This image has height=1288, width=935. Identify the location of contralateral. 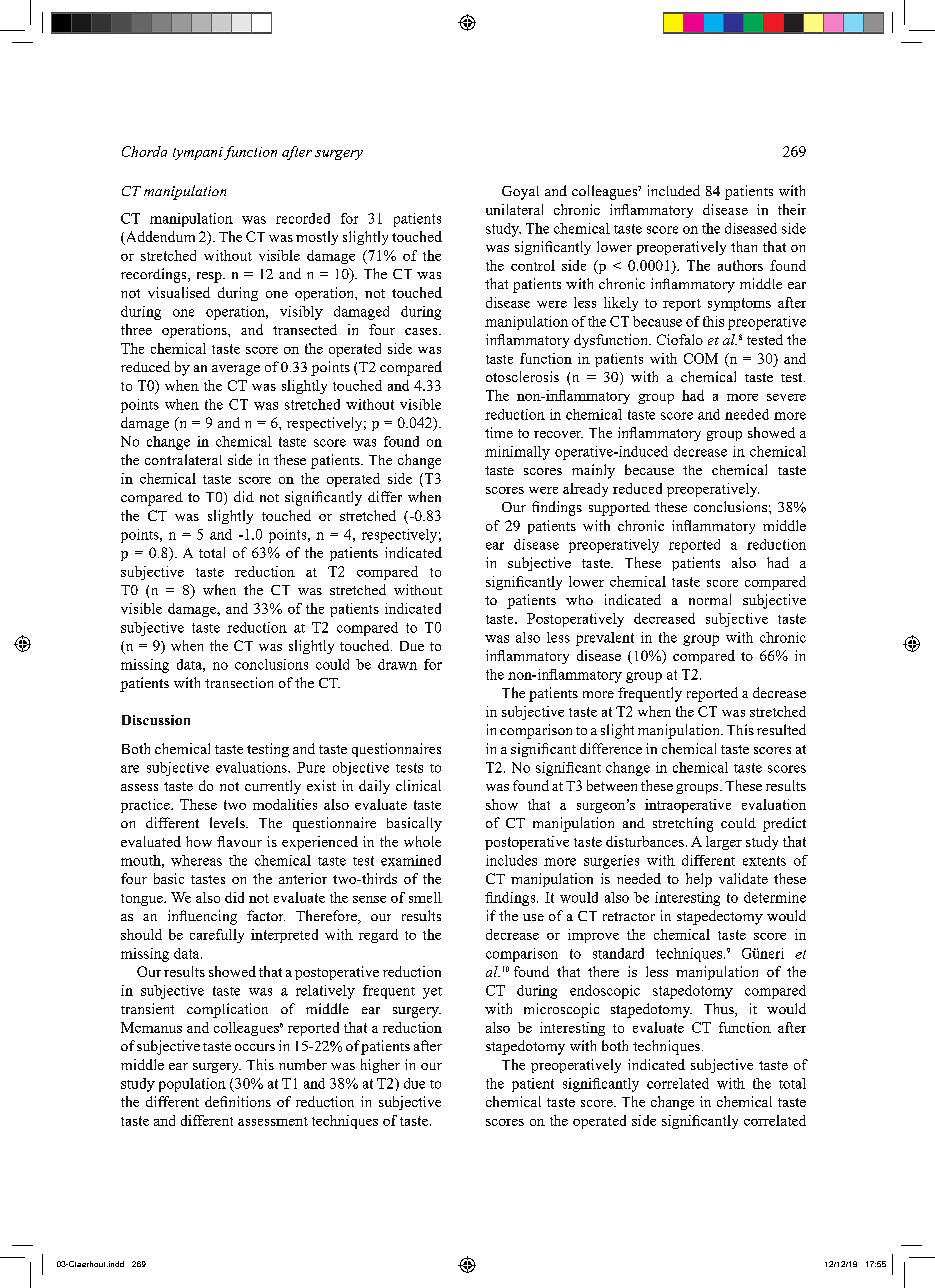
(183, 459).
